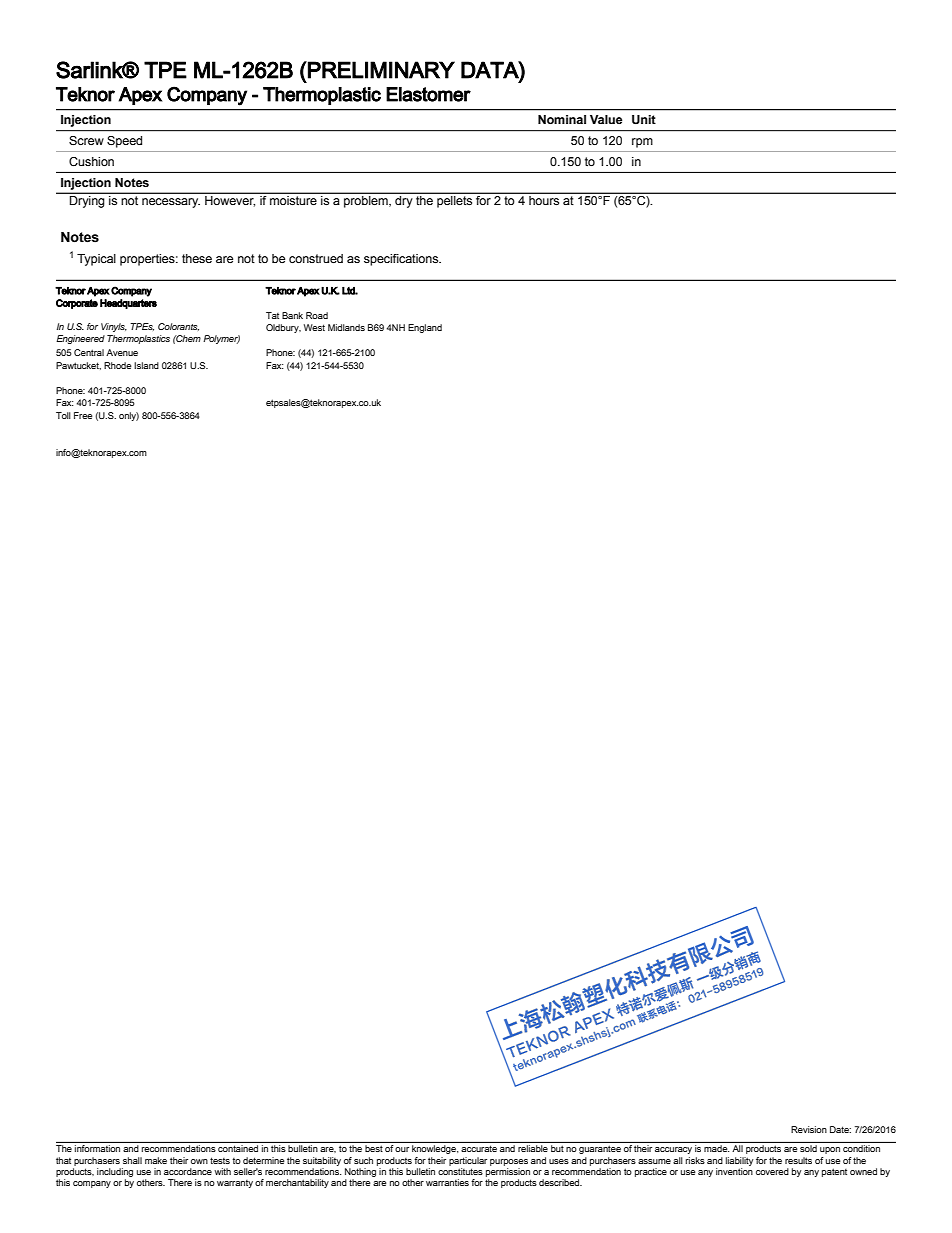 This screenshot has height=1233, width=952. Describe the element at coordinates (146, 365) in the screenshot. I see `Island` at that location.
